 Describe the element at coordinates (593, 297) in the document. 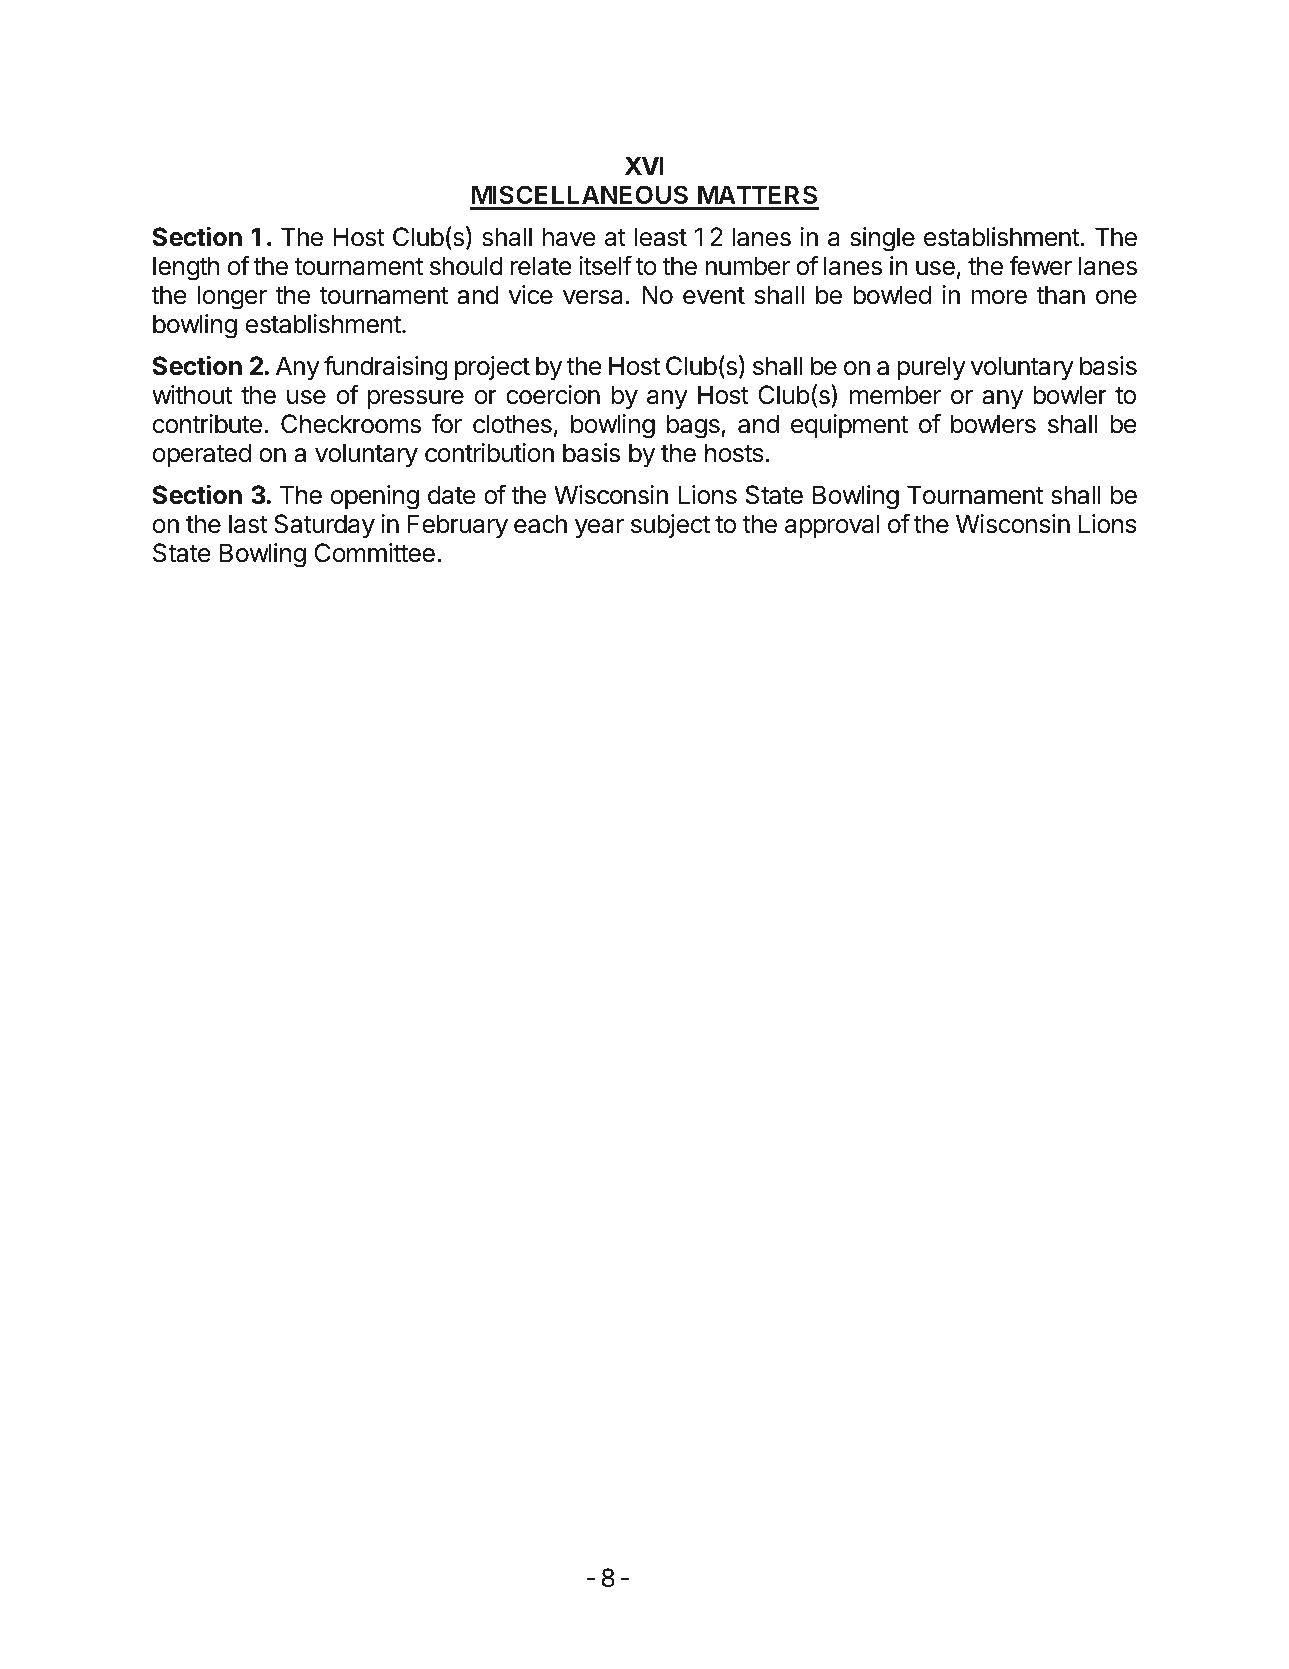

I see `versa` at that location.
